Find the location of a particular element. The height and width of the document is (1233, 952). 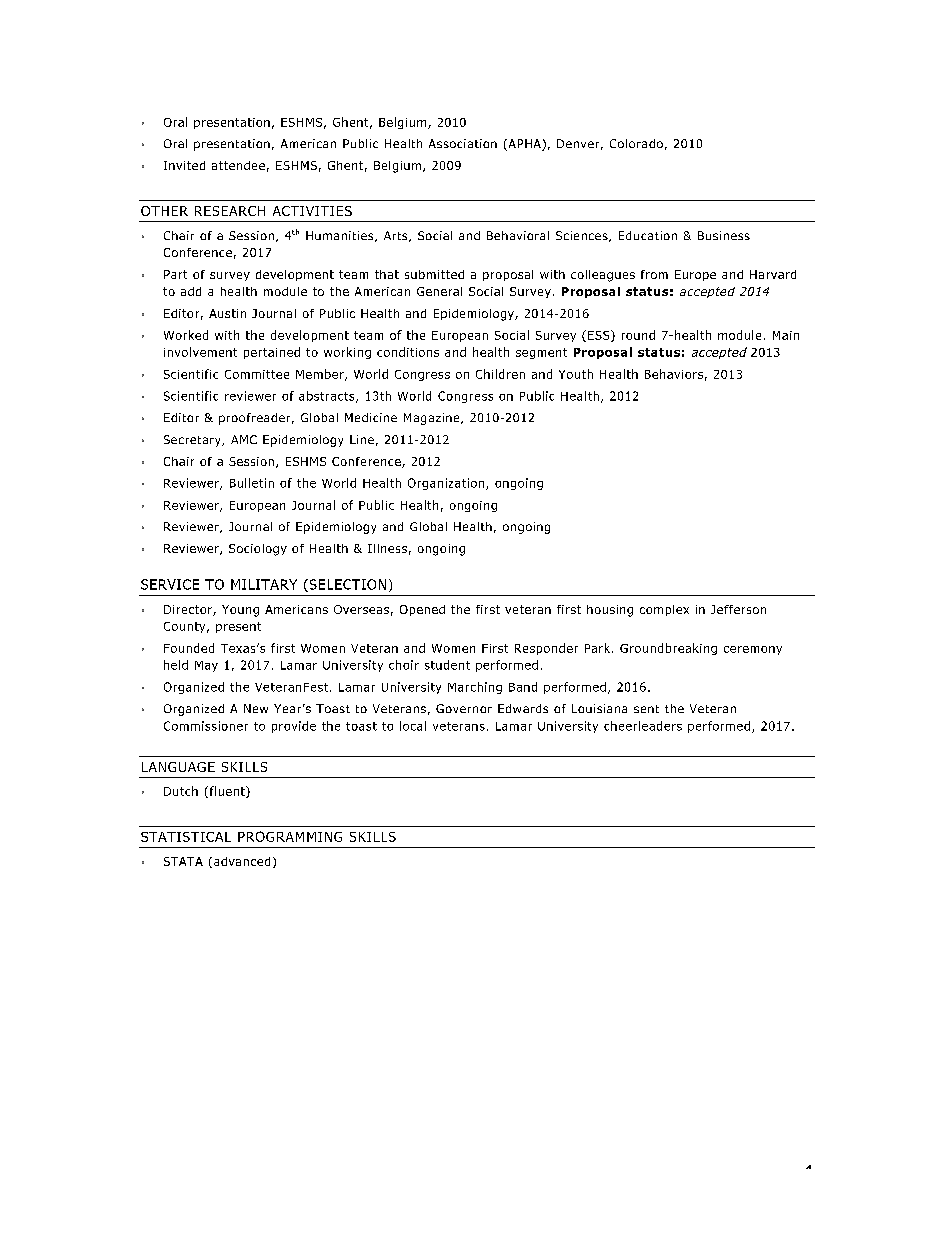

attendee is located at coordinates (238, 165).
